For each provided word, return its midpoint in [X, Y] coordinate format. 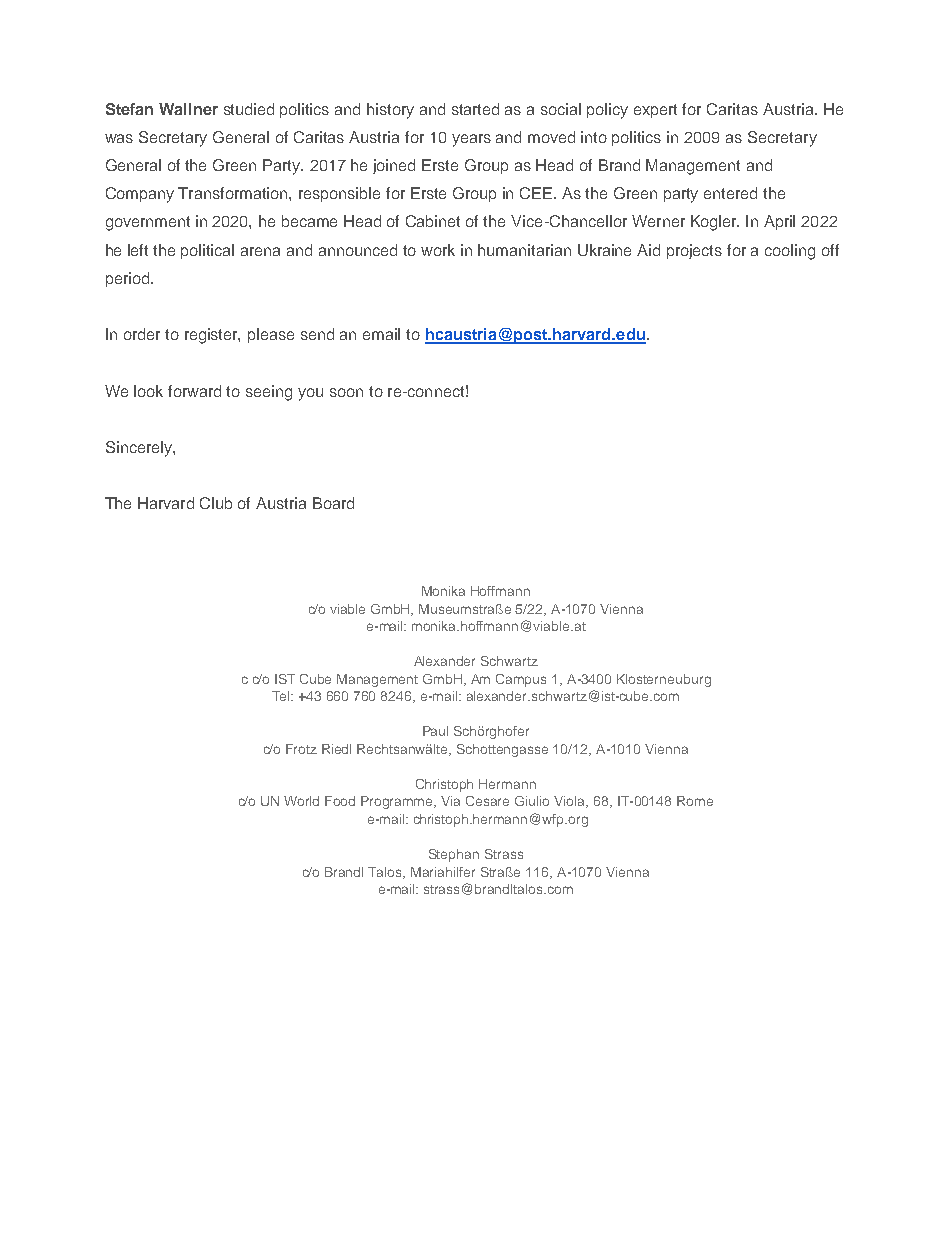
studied [249, 109]
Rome [695, 801]
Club [216, 503]
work [438, 250]
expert [655, 111]
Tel [282, 696]
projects [694, 251]
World [301, 801]
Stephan [454, 855]
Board [333, 503]
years [471, 140]
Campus [521, 680]
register [212, 336]
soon [346, 392]
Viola [571, 802]
